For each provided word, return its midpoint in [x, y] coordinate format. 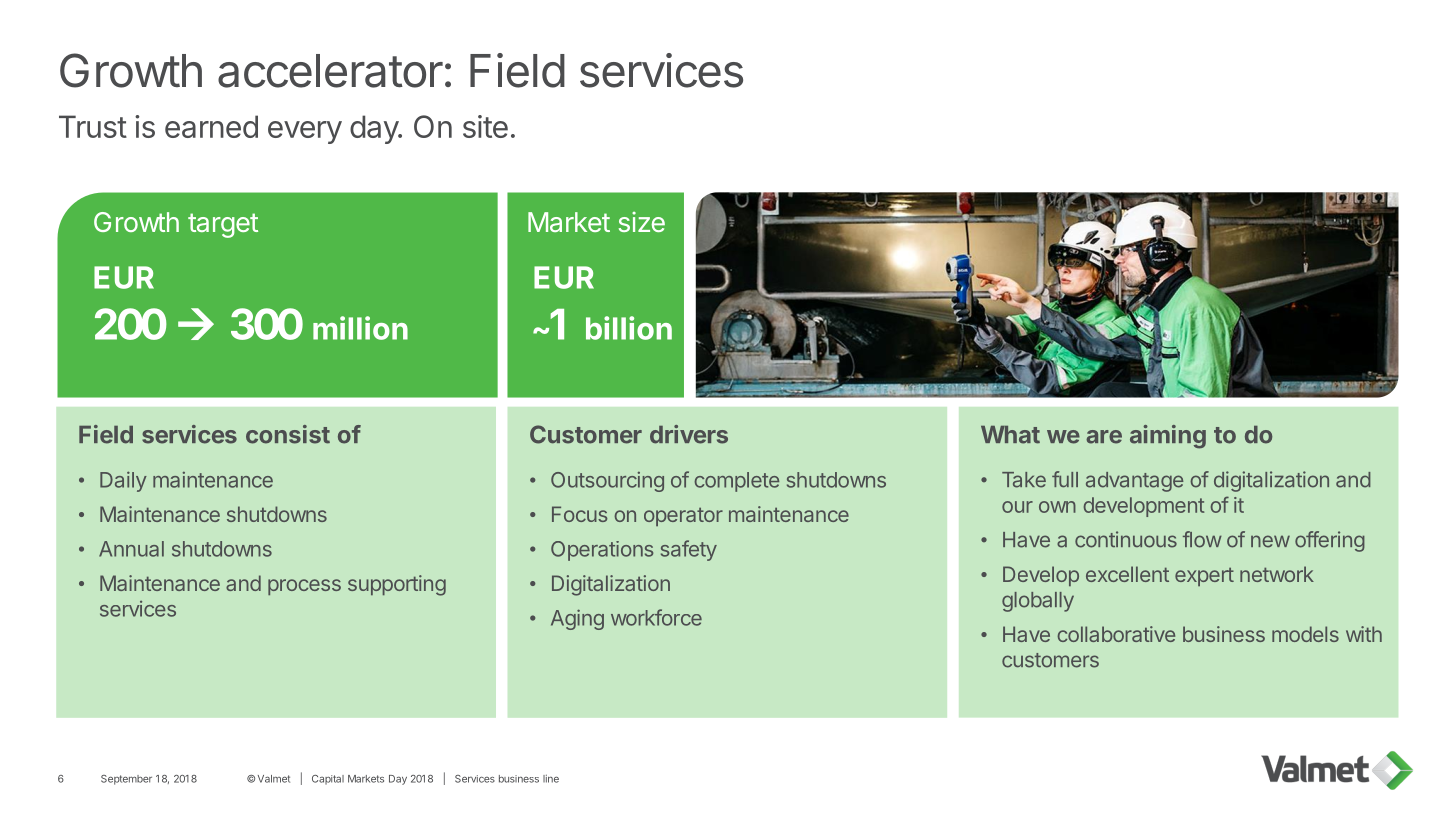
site [485, 126]
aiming [1168, 437]
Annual [131, 549]
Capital [328, 780]
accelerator [330, 71]
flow [1202, 539]
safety [689, 550]
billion [629, 328]
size [642, 222]
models [1305, 634]
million [360, 328]
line [551, 779]
